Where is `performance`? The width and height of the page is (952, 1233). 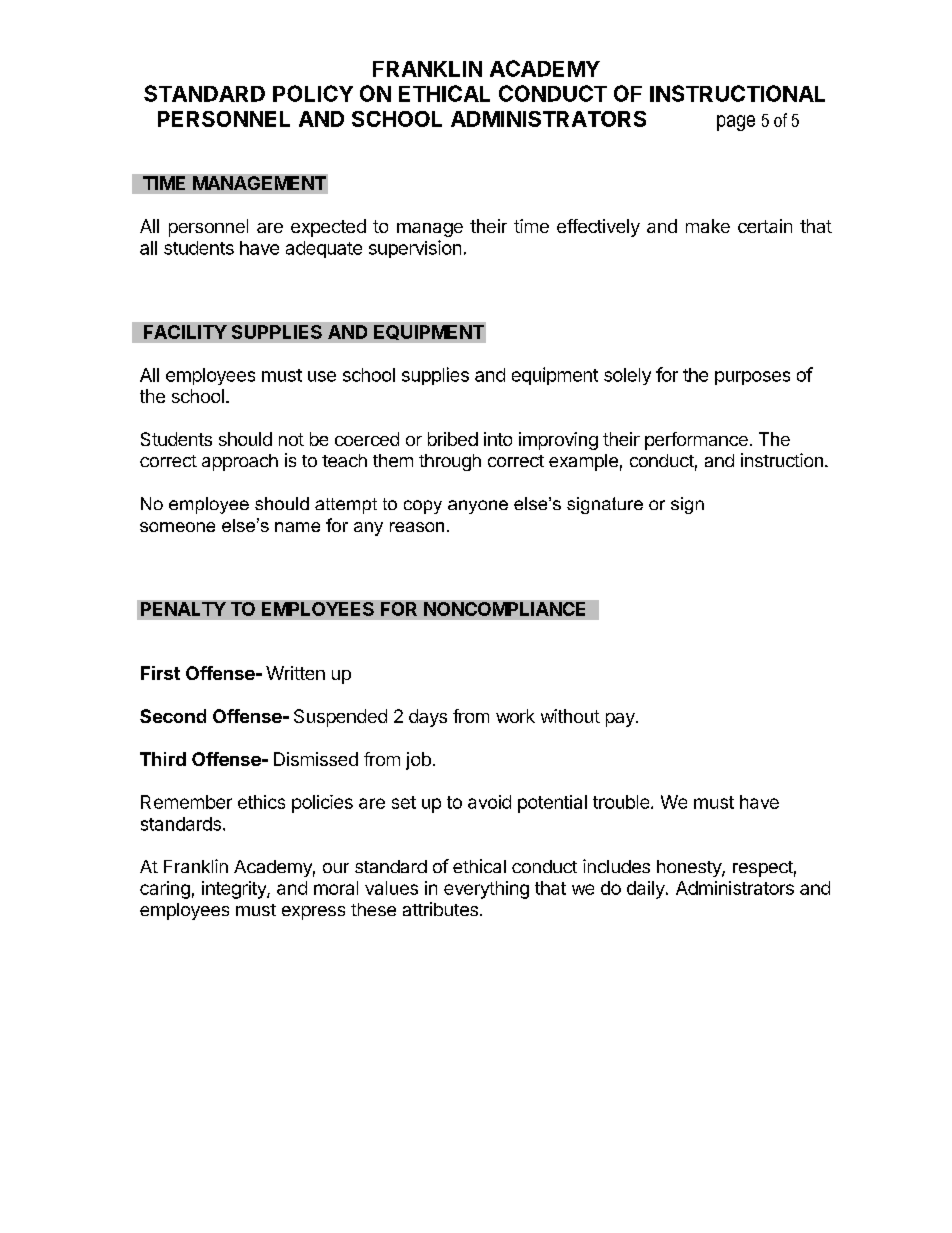 performance is located at coordinates (696, 441).
